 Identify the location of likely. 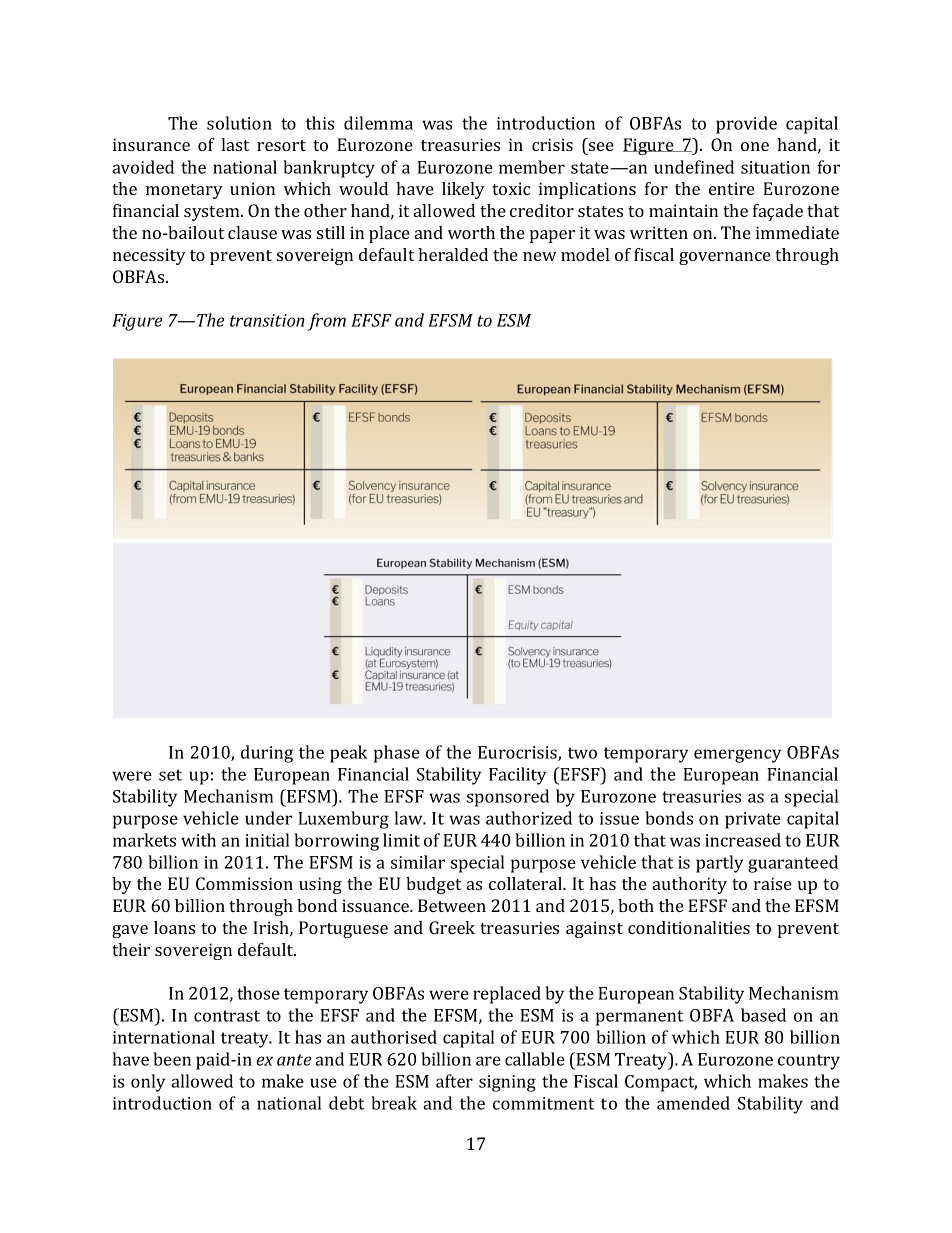
(463, 190).
